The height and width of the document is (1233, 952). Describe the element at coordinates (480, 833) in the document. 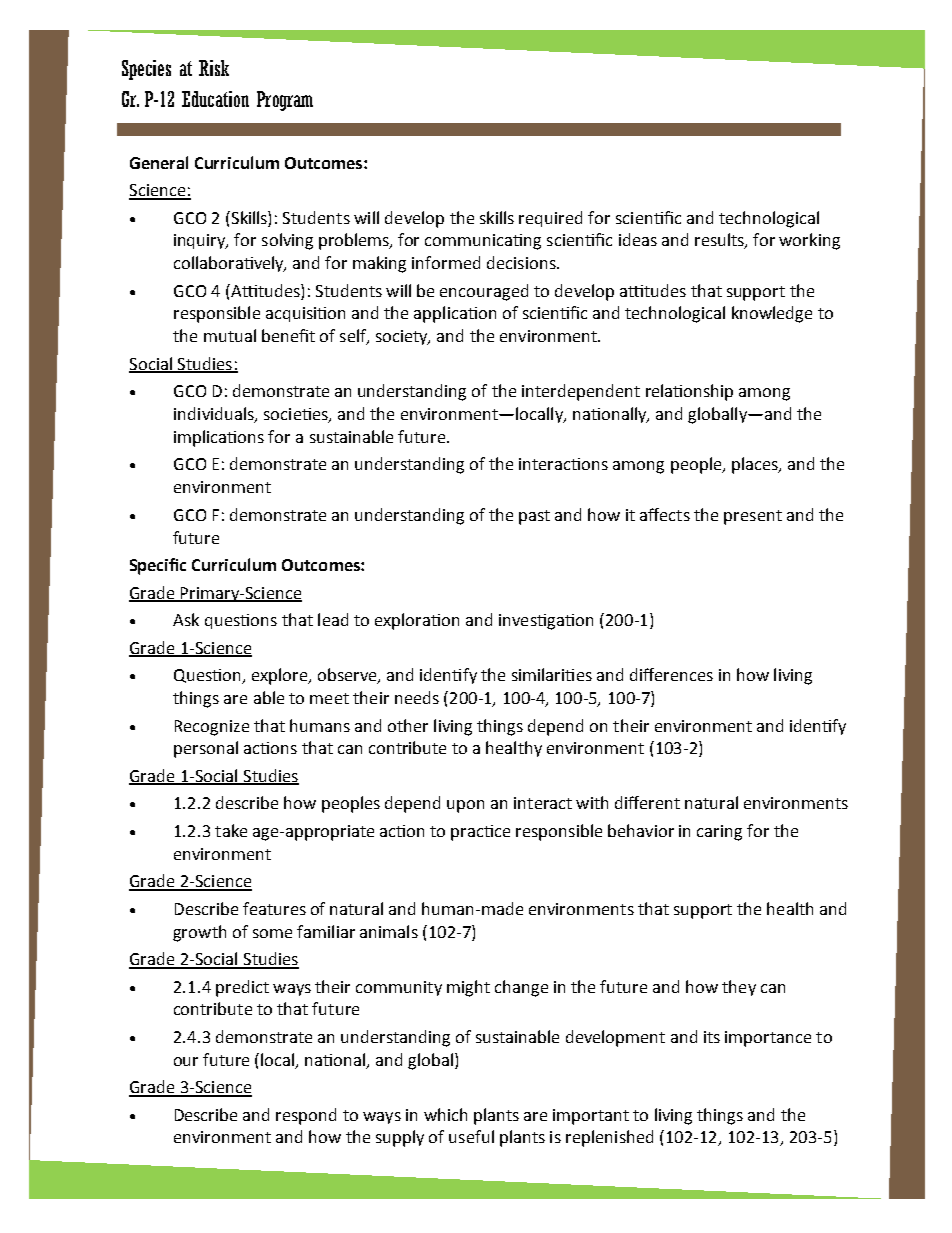

I see `practice` at that location.
